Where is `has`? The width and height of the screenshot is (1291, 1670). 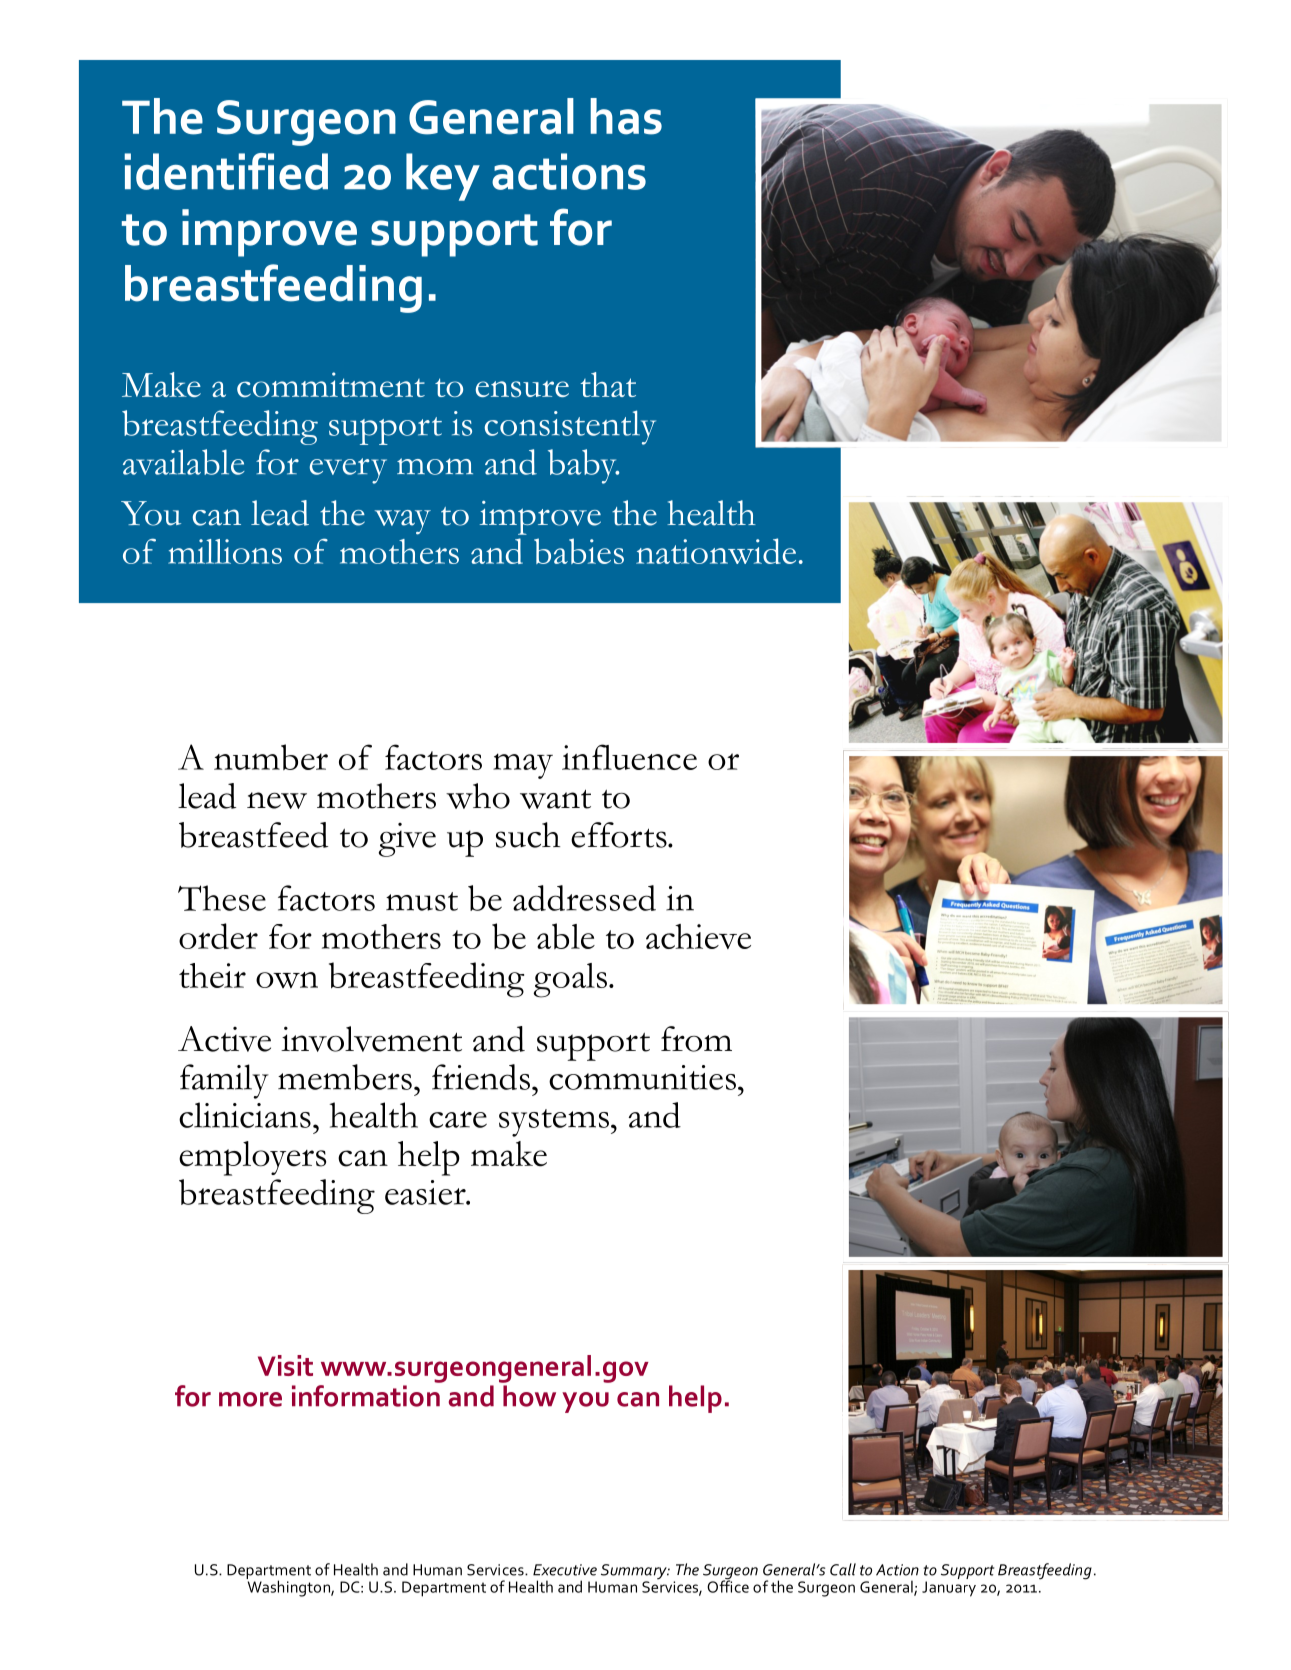
has is located at coordinates (626, 116).
